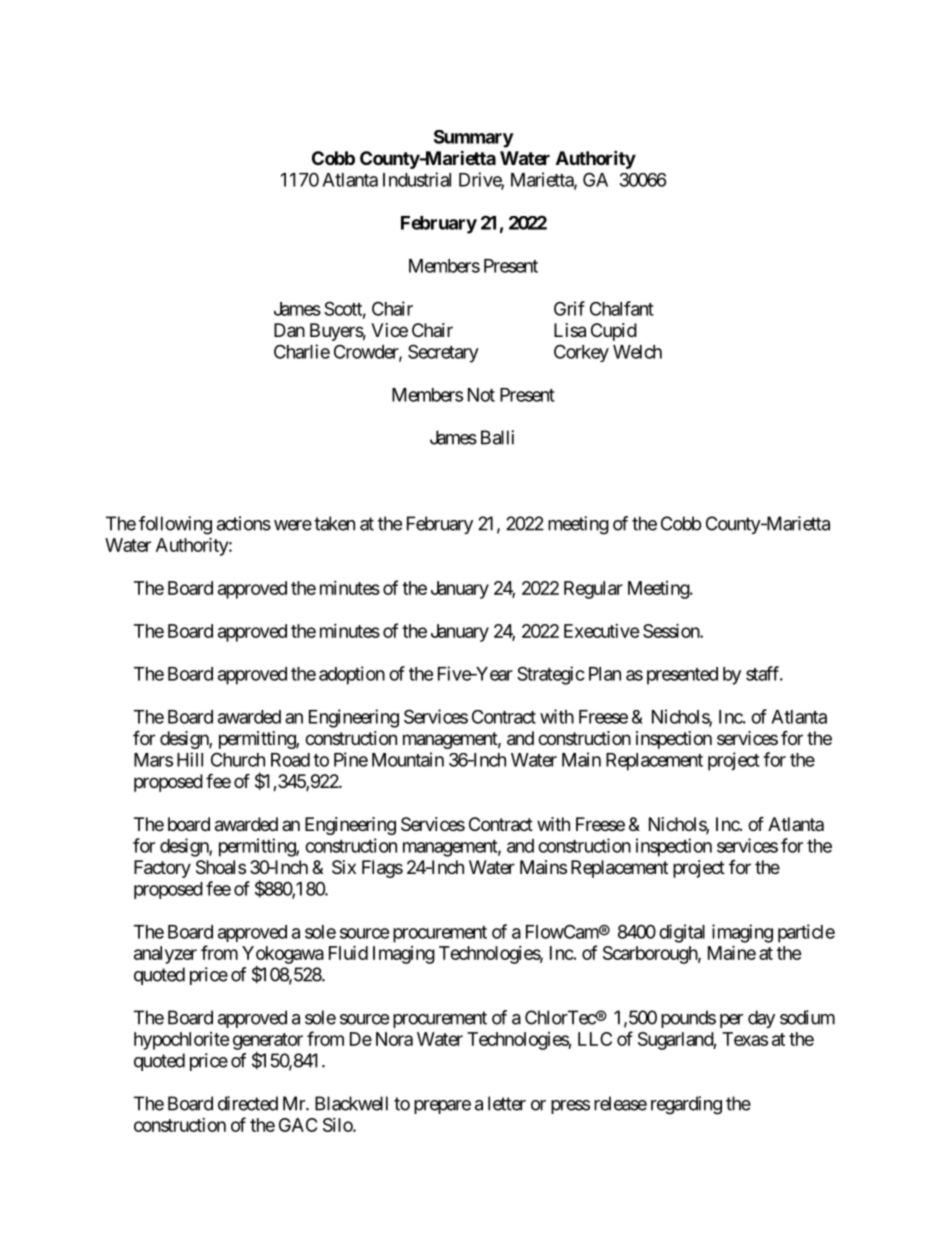 The height and width of the screenshot is (1233, 952). What do you see at coordinates (686, 1105) in the screenshot?
I see `regarding` at bounding box center [686, 1105].
